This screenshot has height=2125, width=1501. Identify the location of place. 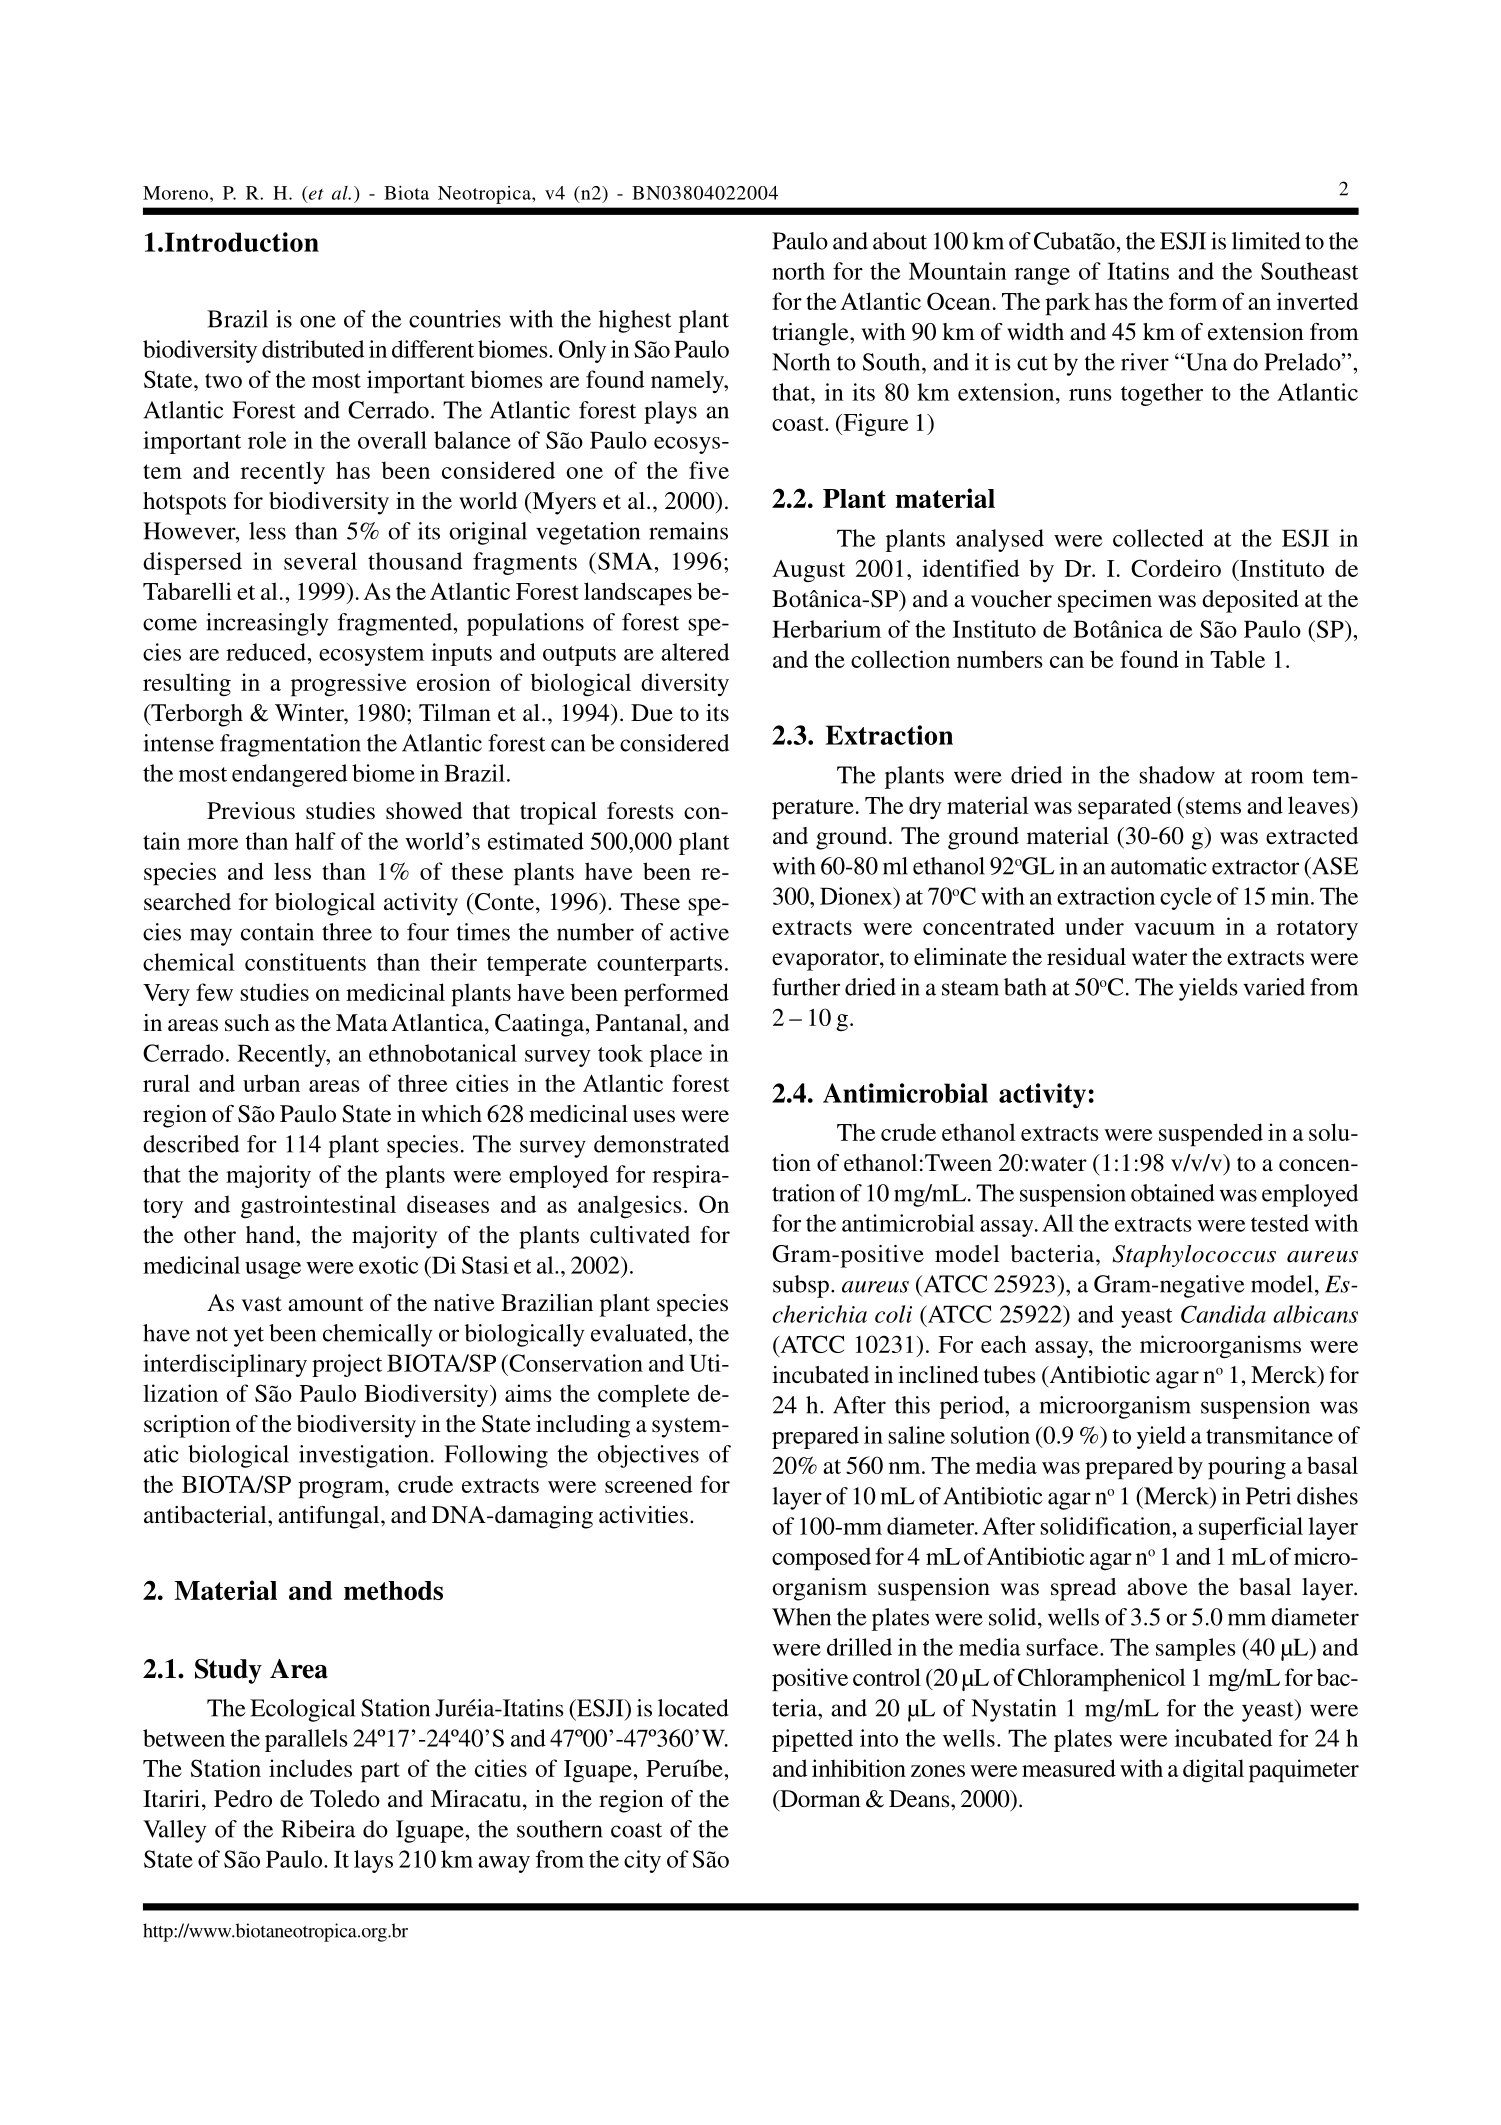
(676, 1055).
